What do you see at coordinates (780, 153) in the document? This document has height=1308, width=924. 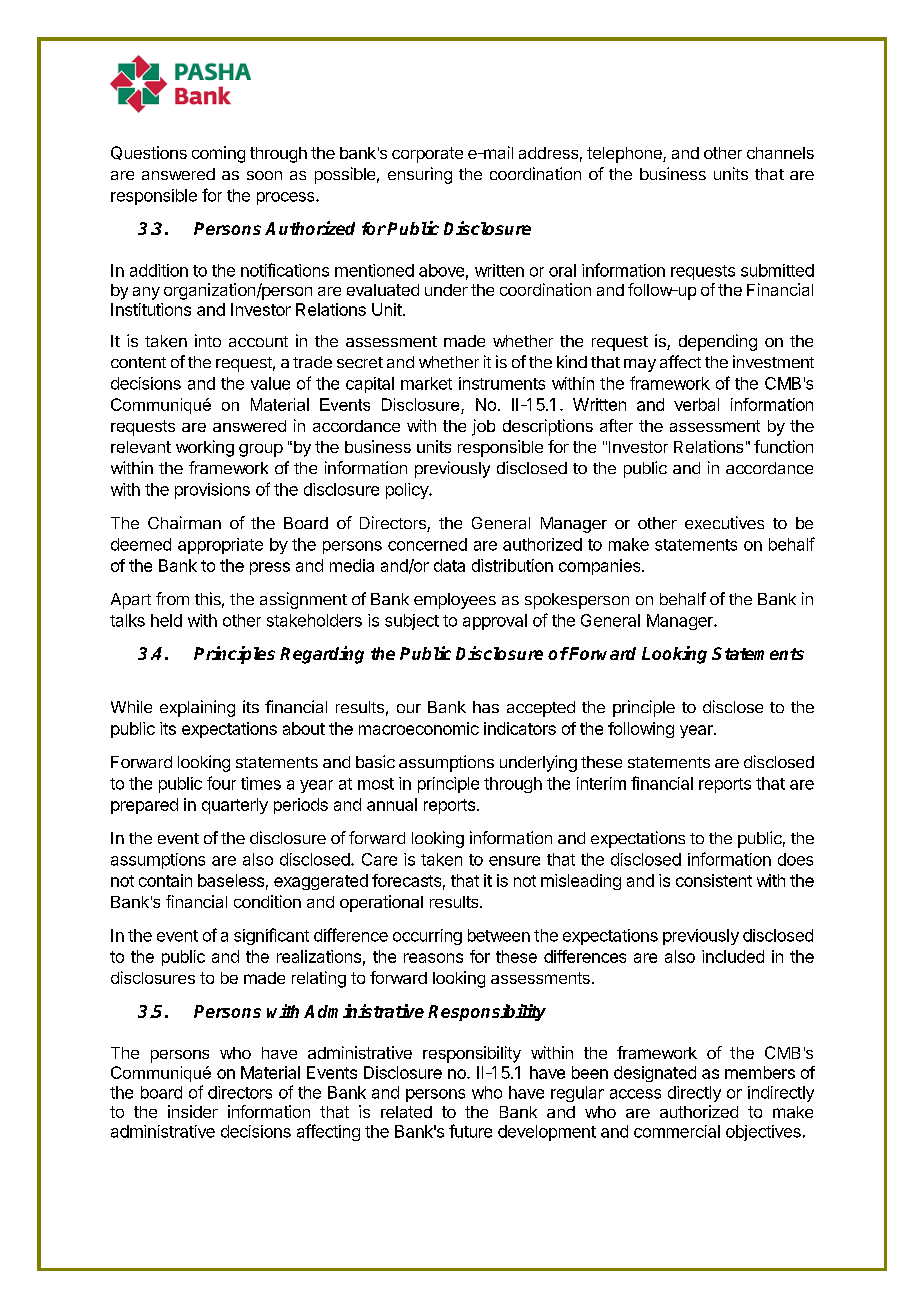 I see `channels` at bounding box center [780, 153].
